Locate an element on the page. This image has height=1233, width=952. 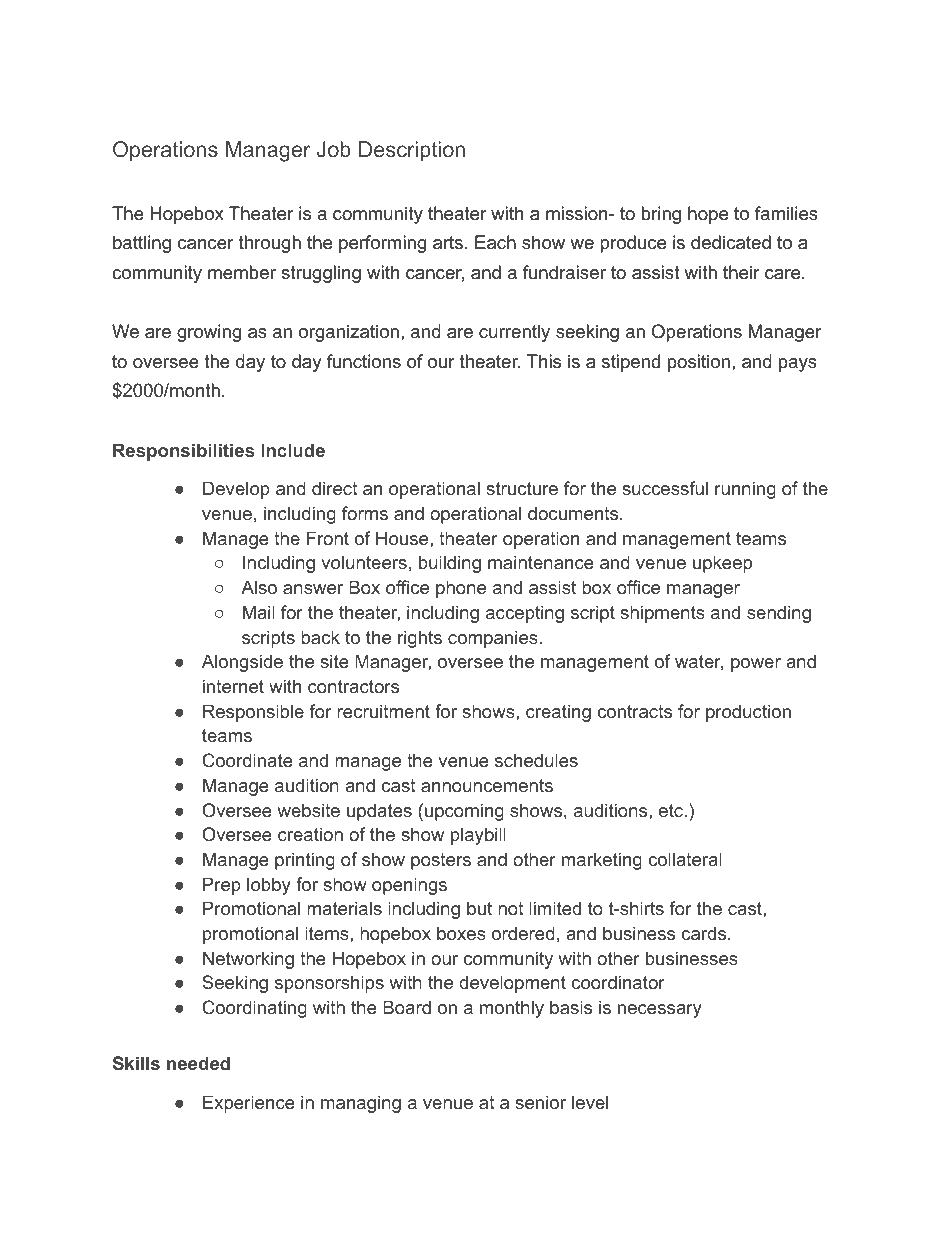
companies is located at coordinates (494, 639).
